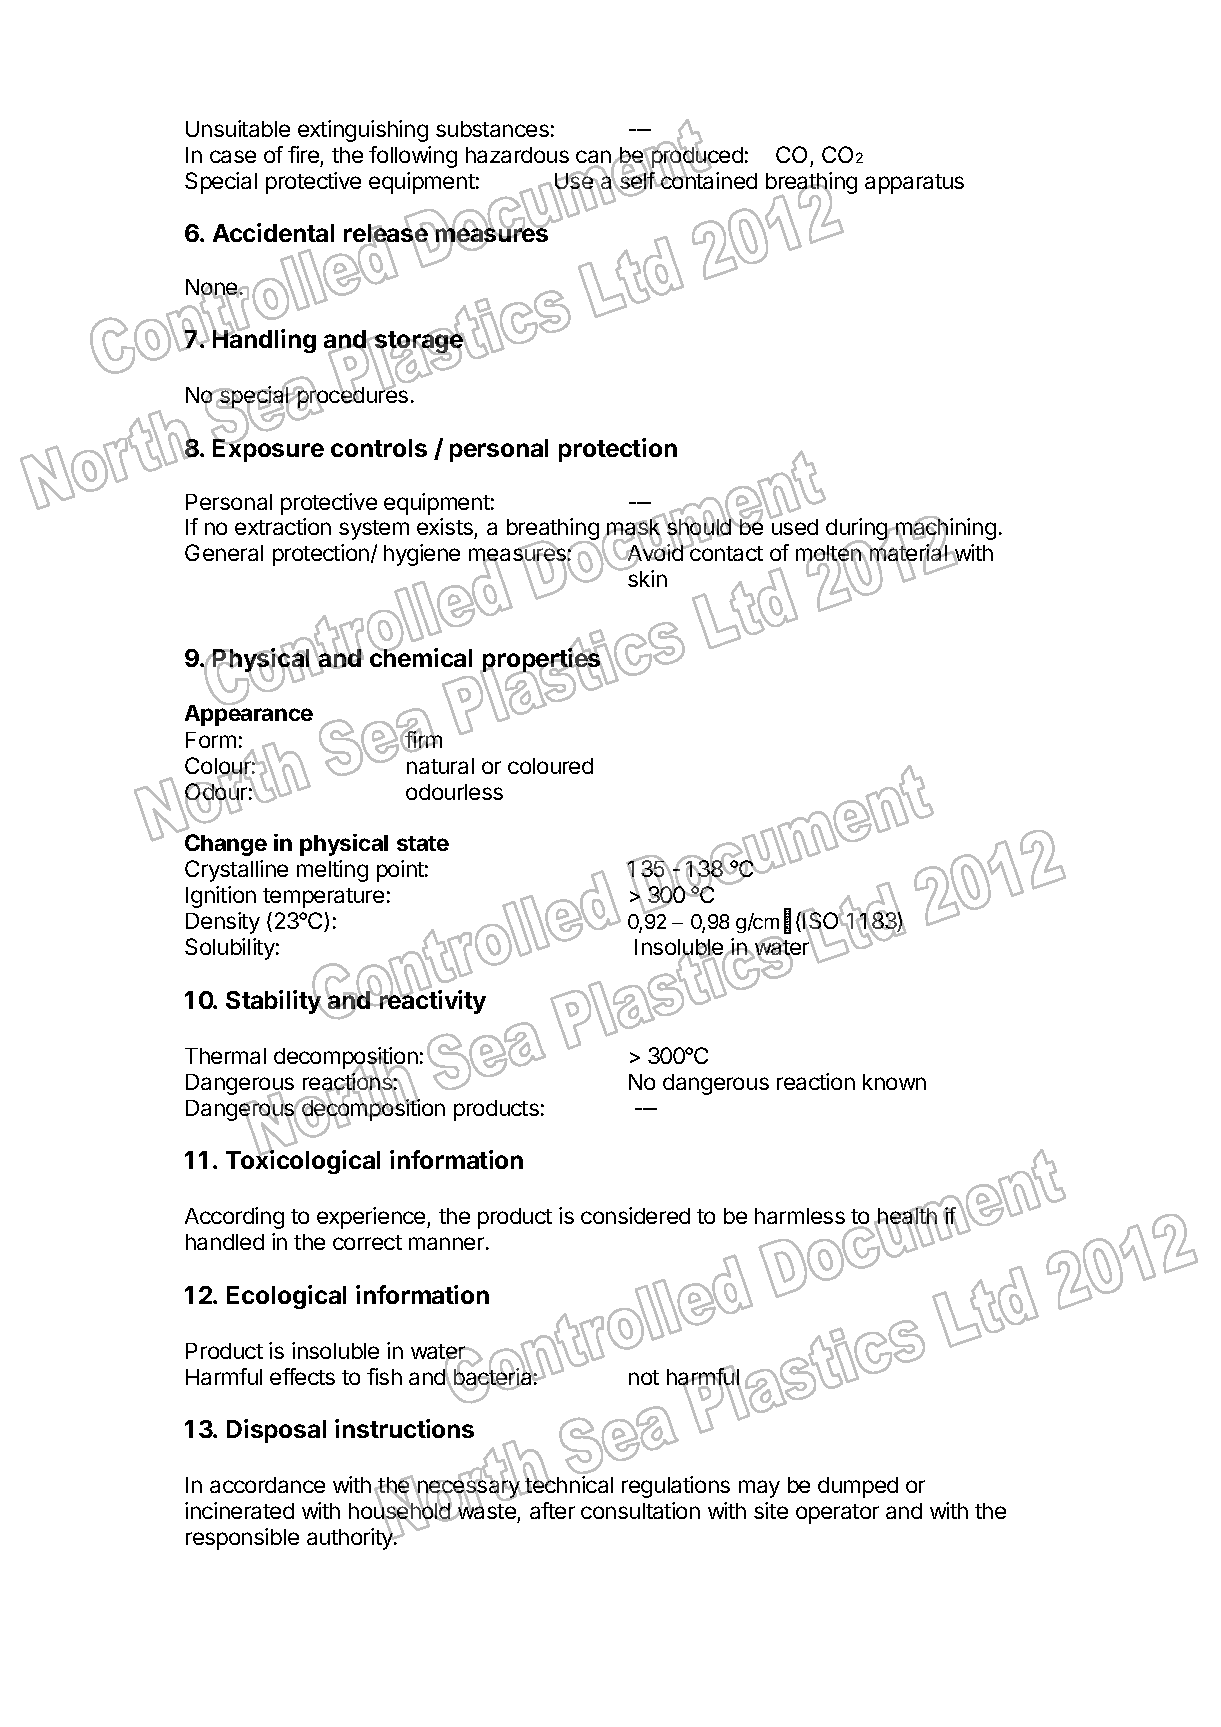 The width and height of the screenshot is (1221, 1727). I want to click on after, so click(552, 1510).
